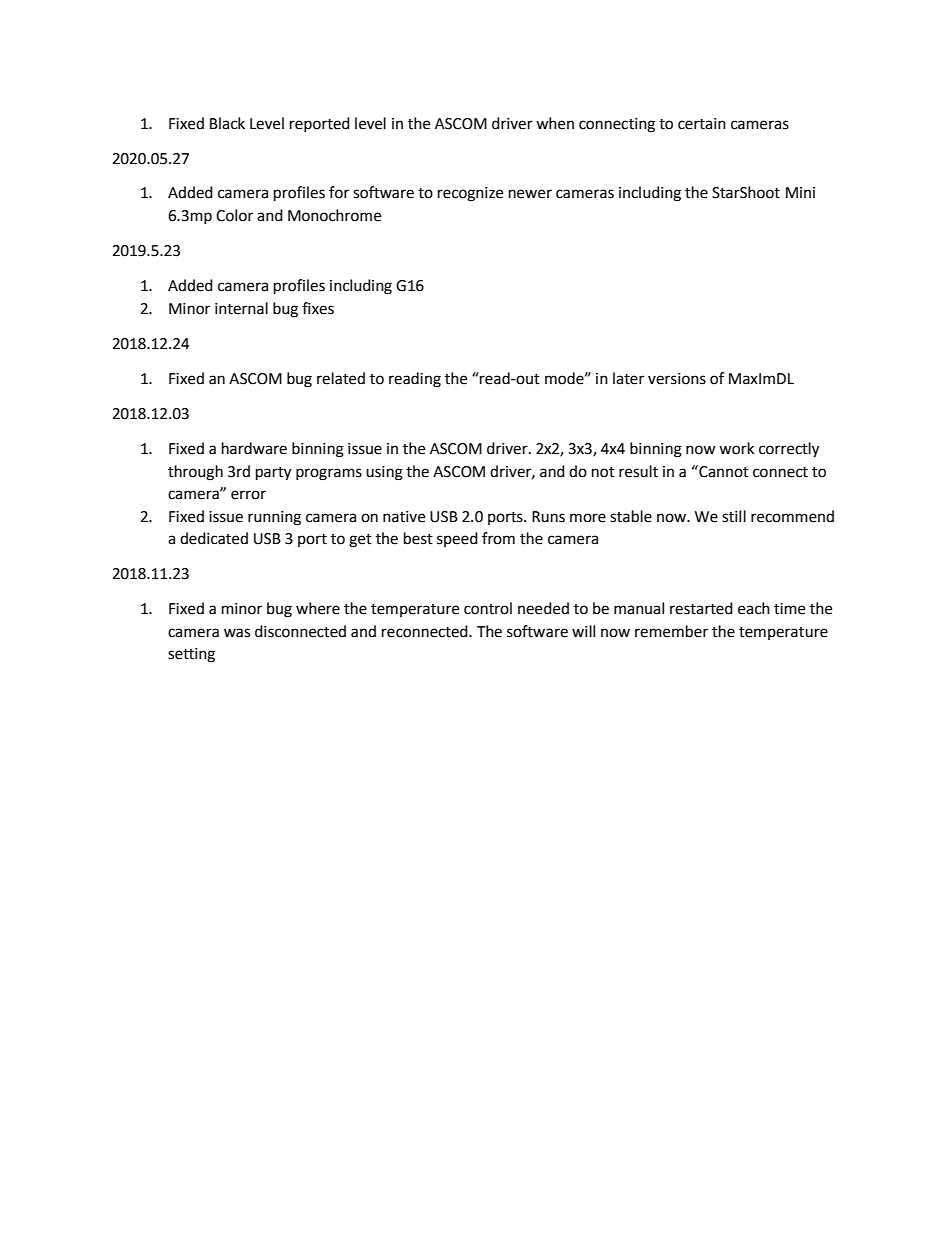 The image size is (952, 1233). What do you see at coordinates (677, 379) in the image?
I see `versions` at bounding box center [677, 379].
